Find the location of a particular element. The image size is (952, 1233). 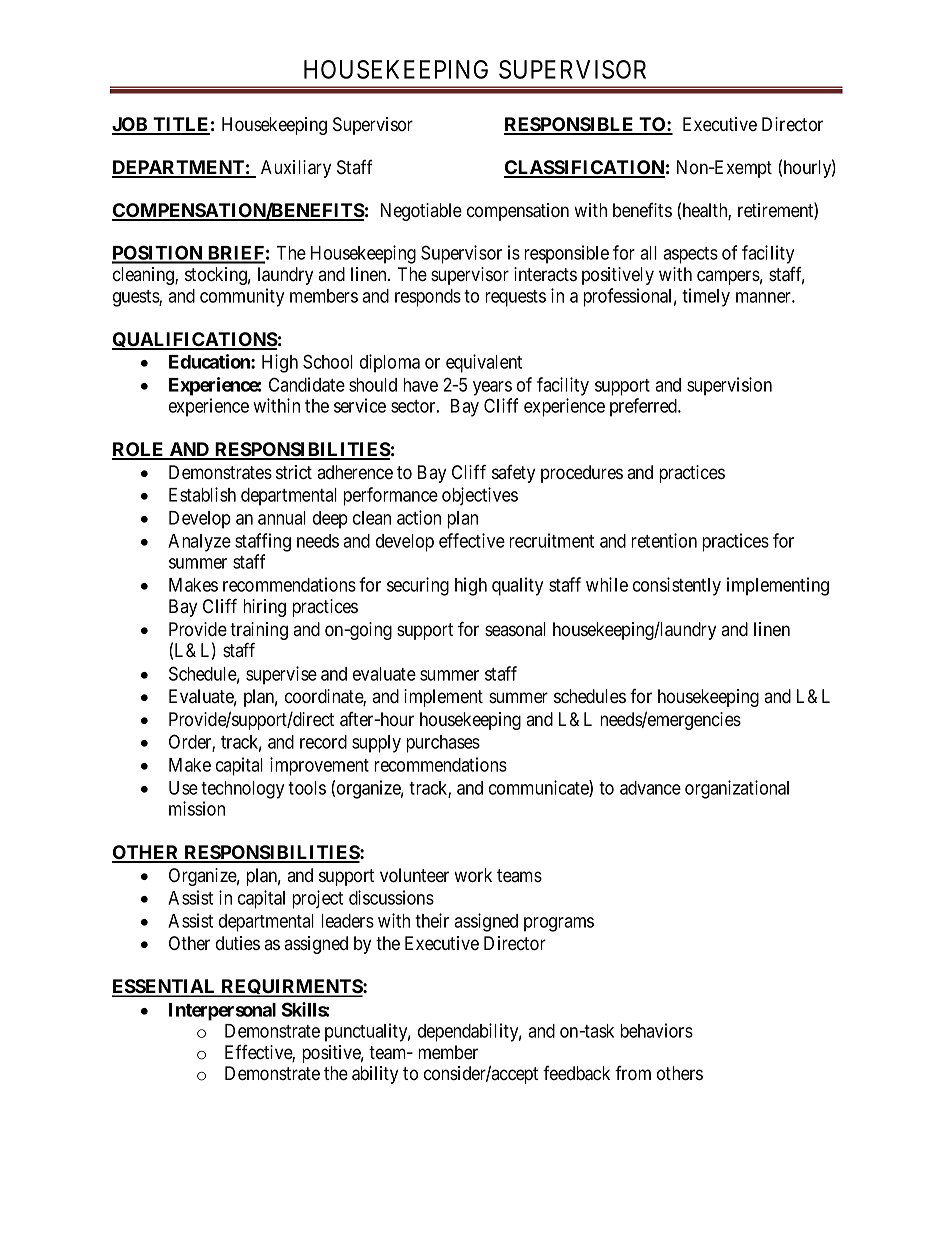

Negotiable is located at coordinates (421, 212).
